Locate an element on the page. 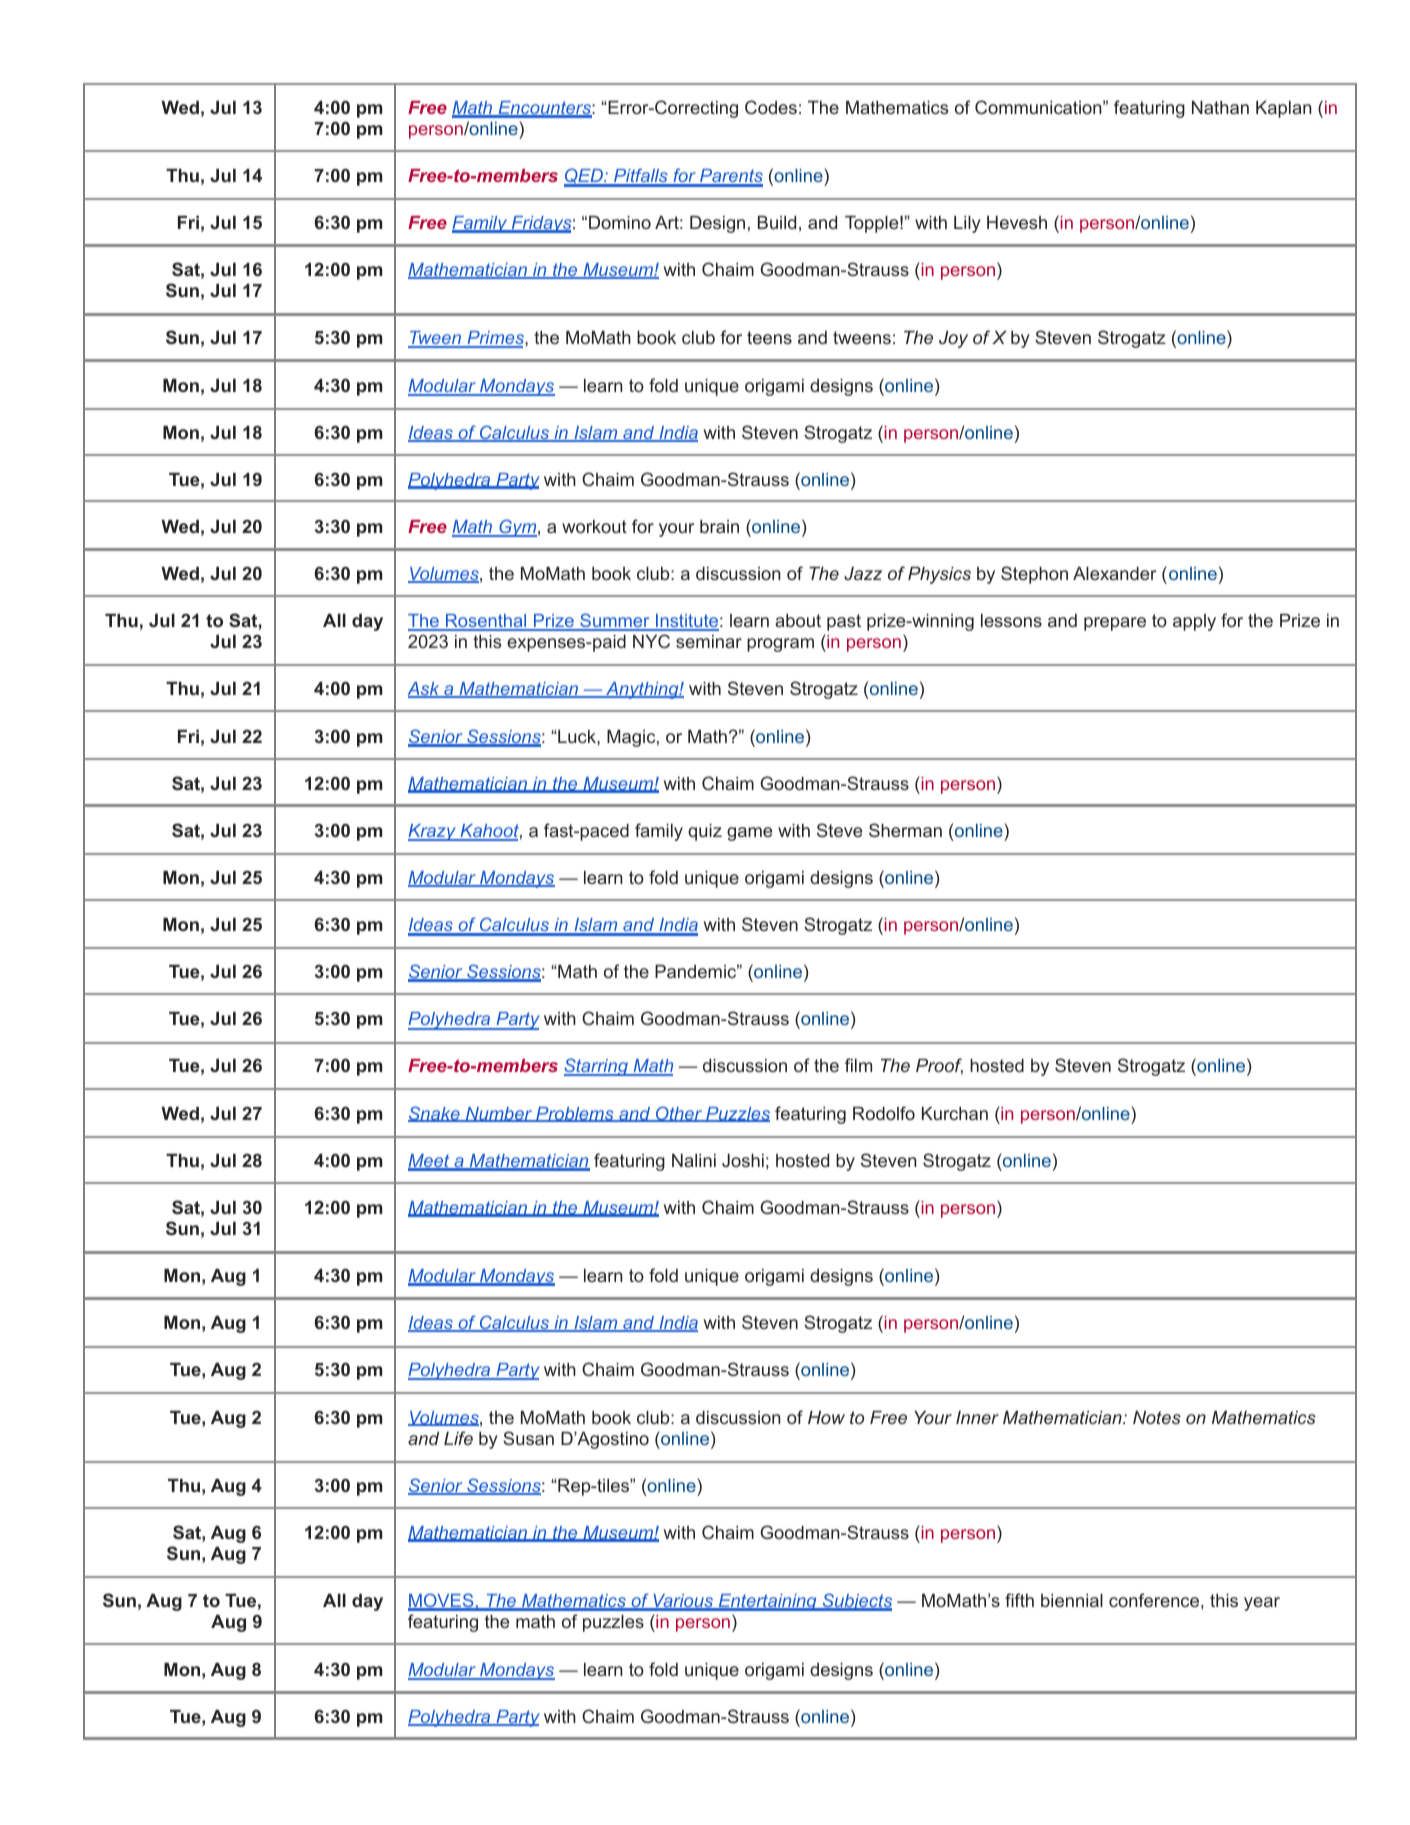 This image has width=1410, height=1825. apply is located at coordinates (1194, 622).
